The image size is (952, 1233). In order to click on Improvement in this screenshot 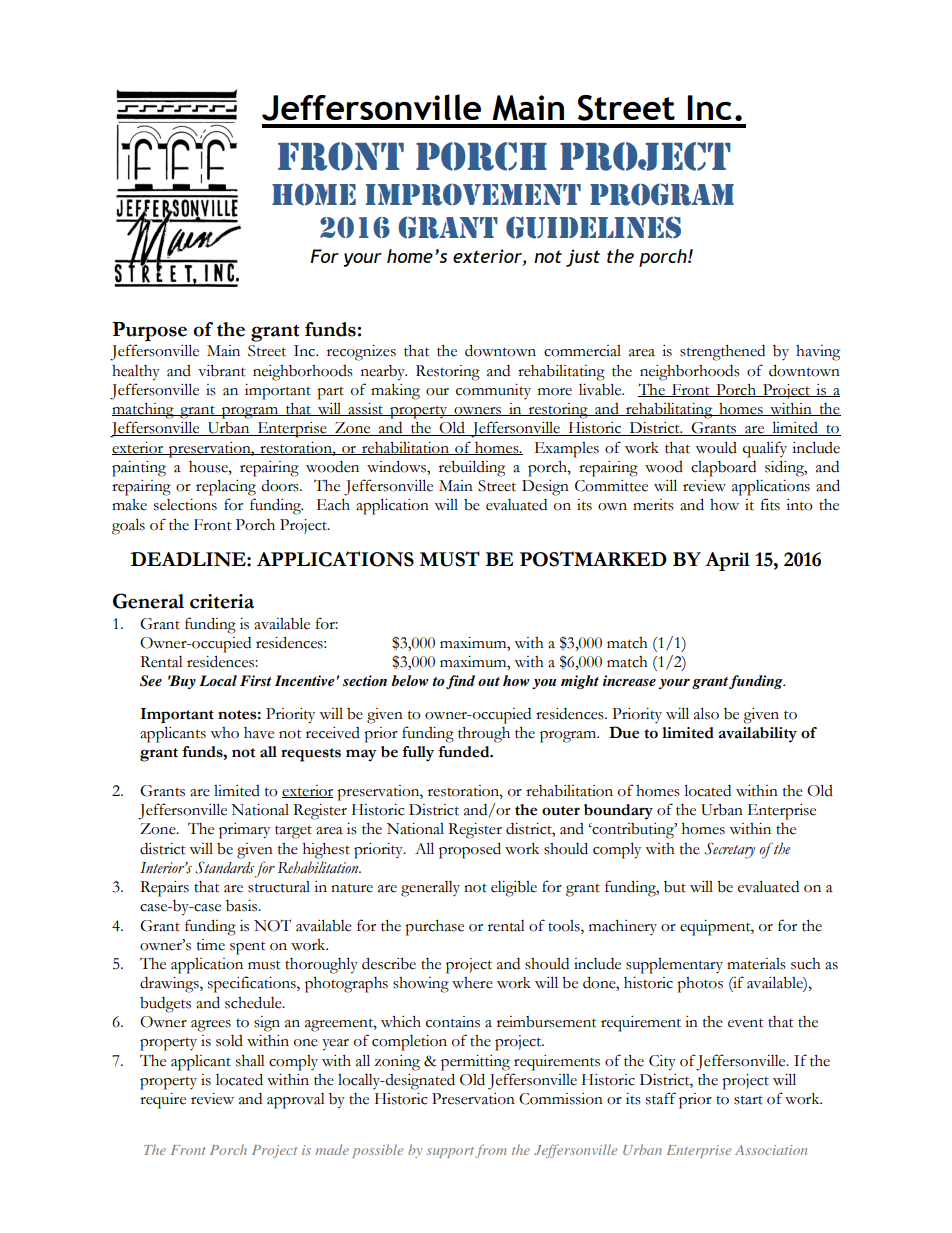, I will do `click(473, 195)`.
